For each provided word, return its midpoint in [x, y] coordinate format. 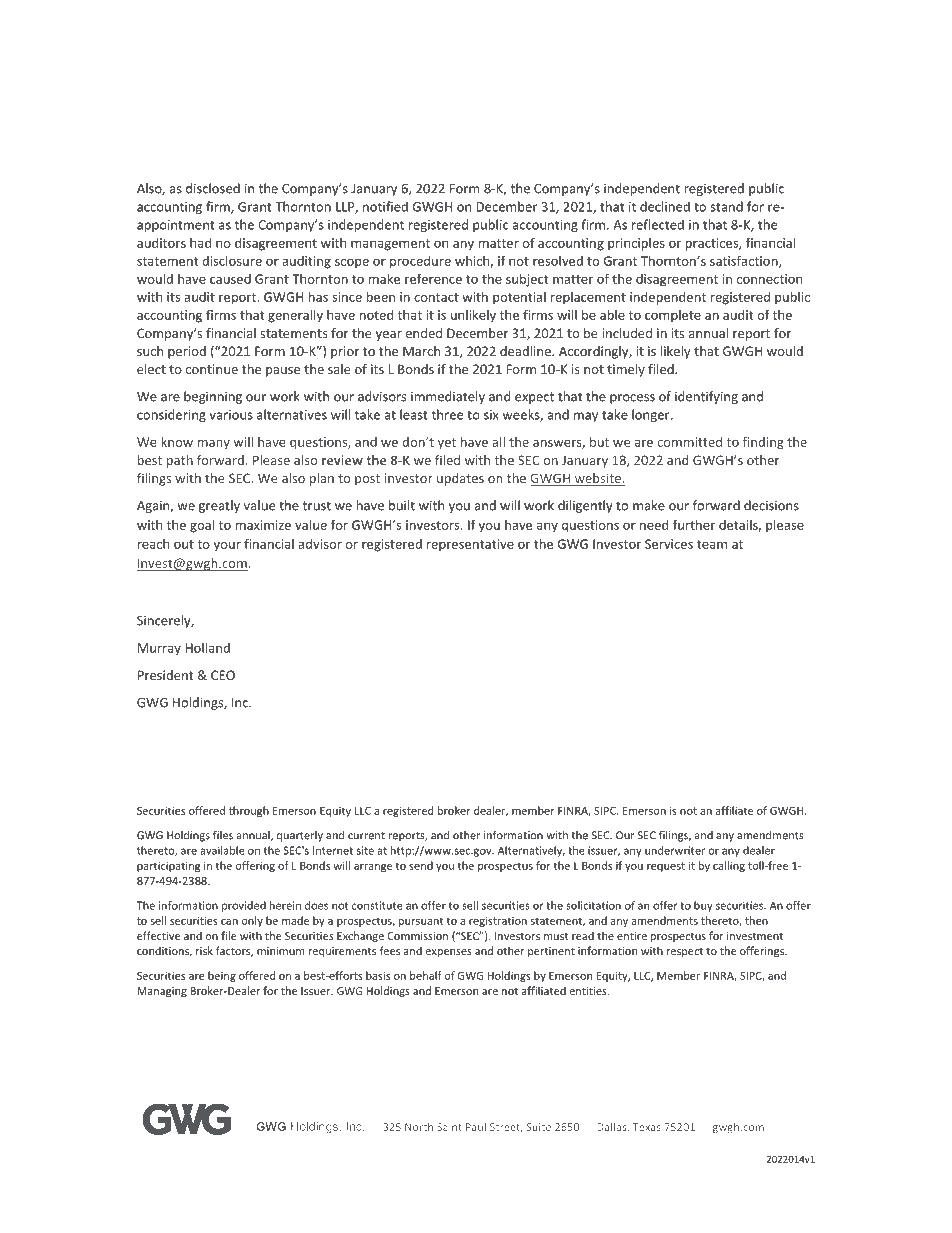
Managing [162, 992]
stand [727, 206]
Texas [647, 1127]
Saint [449, 1127]
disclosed [213, 188]
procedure [420, 262]
